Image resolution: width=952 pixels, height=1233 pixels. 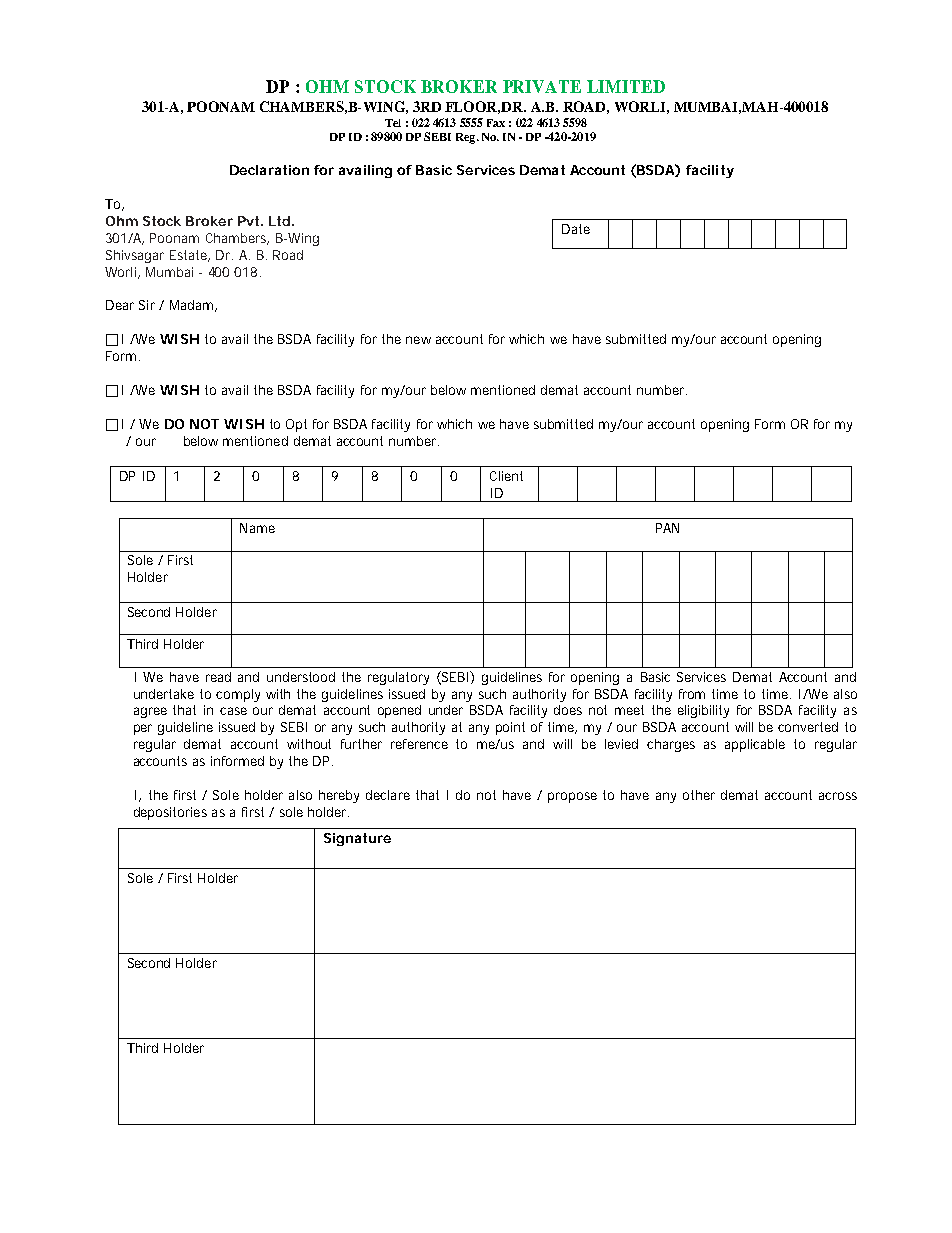 I want to click on Fax, so click(x=496, y=123).
